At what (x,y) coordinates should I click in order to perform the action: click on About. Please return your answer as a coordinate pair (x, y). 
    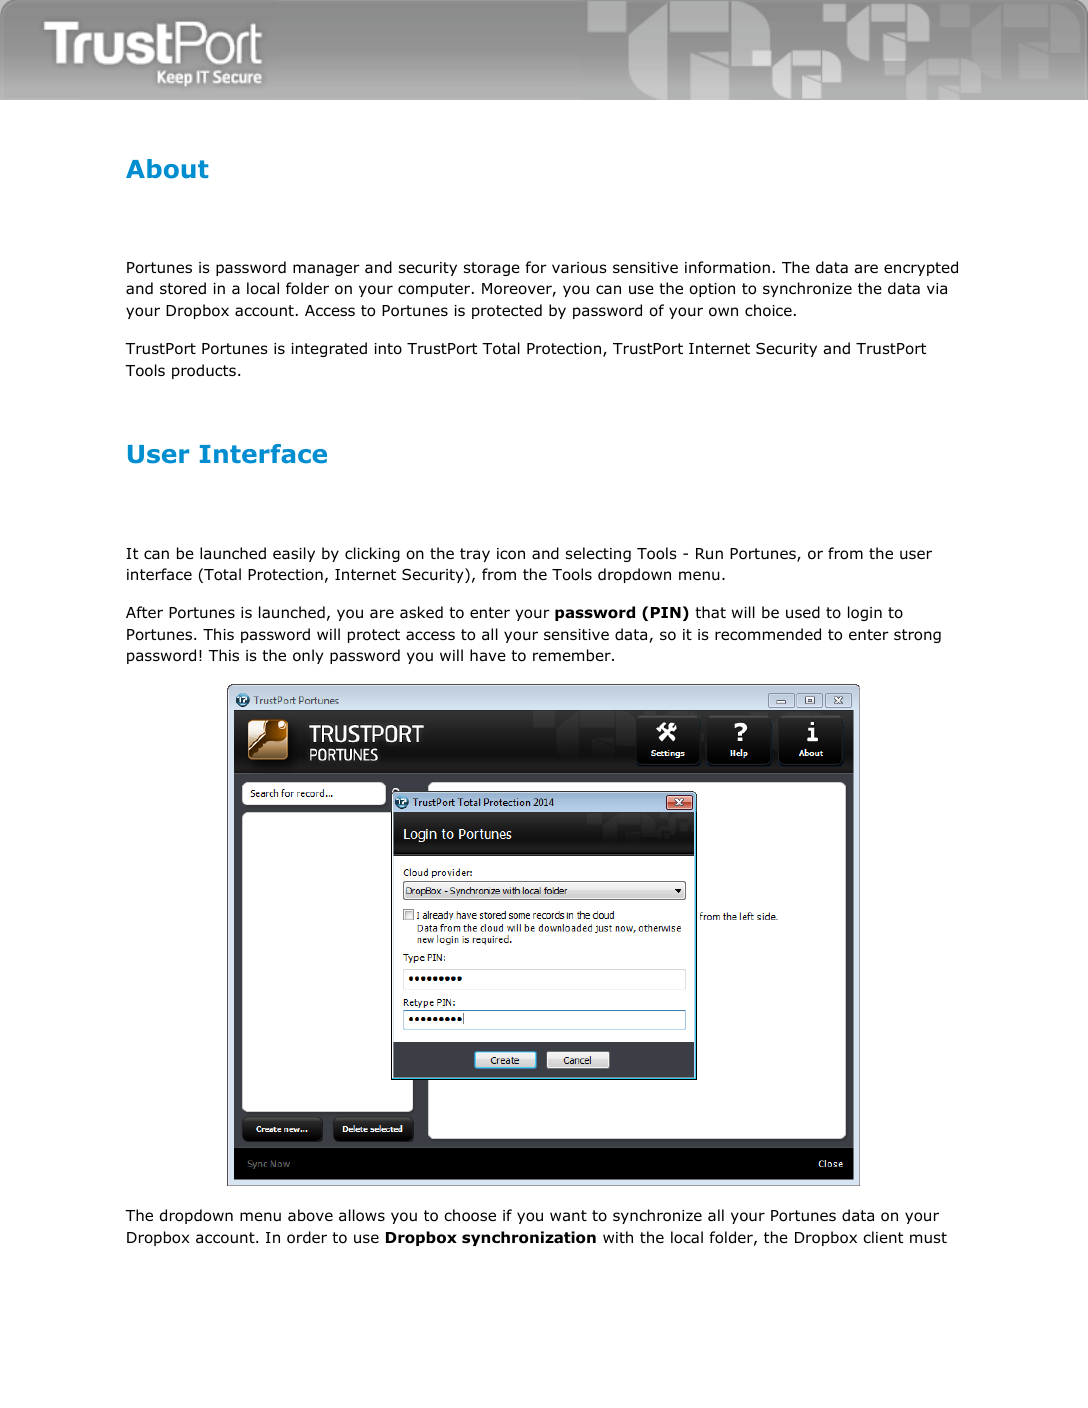
    Looking at the image, I should click on (167, 169).
